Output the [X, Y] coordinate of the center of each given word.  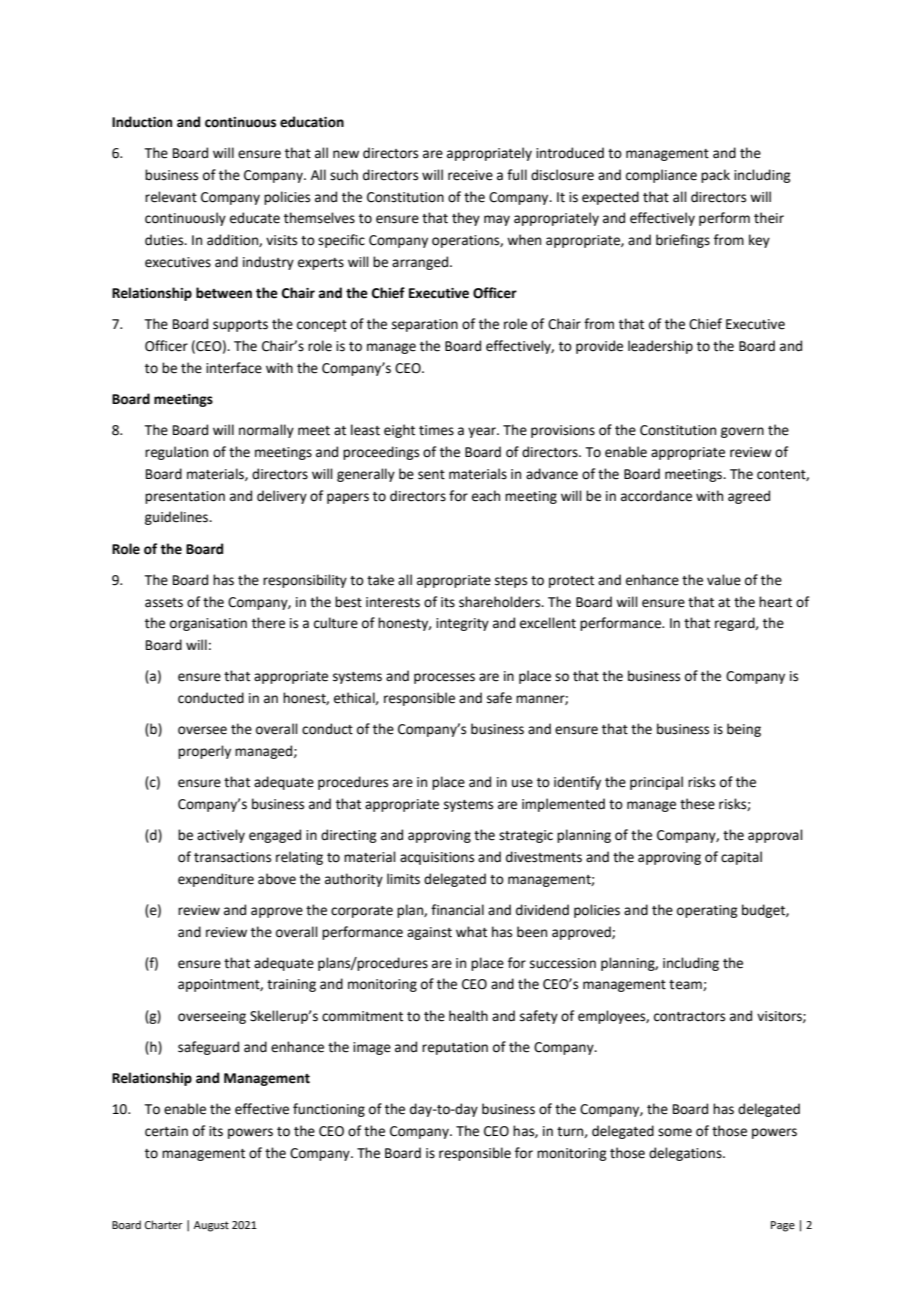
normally [266, 431]
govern [742, 432]
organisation [208, 624]
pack [715, 176]
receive [470, 175]
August [211, 1226]
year [483, 432]
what [471, 932]
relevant [171, 197]
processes [444, 678]
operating [707, 911]
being [744, 730]
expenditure [216, 880]
